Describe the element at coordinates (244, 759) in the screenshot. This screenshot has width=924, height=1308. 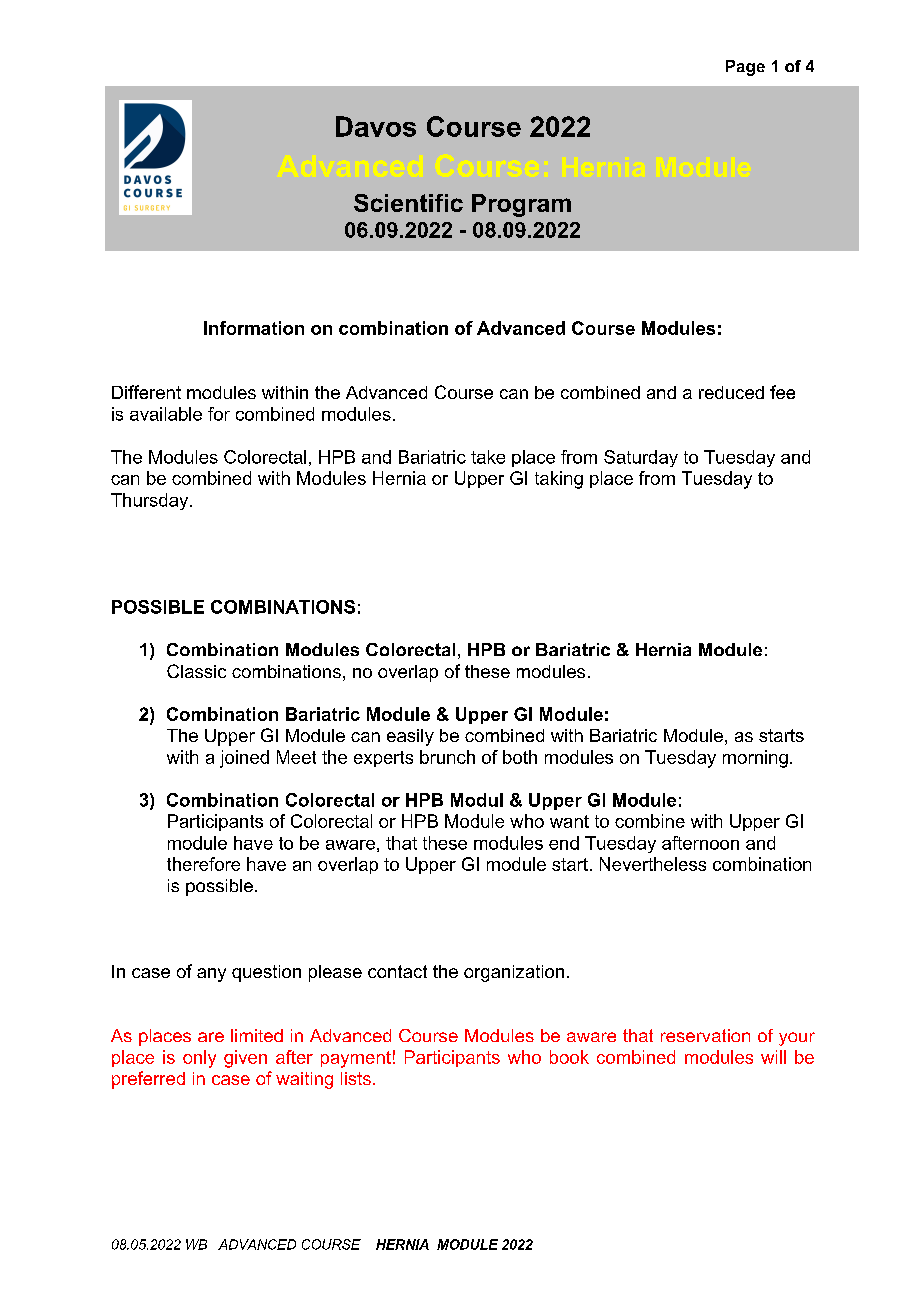
I see `joined` at that location.
